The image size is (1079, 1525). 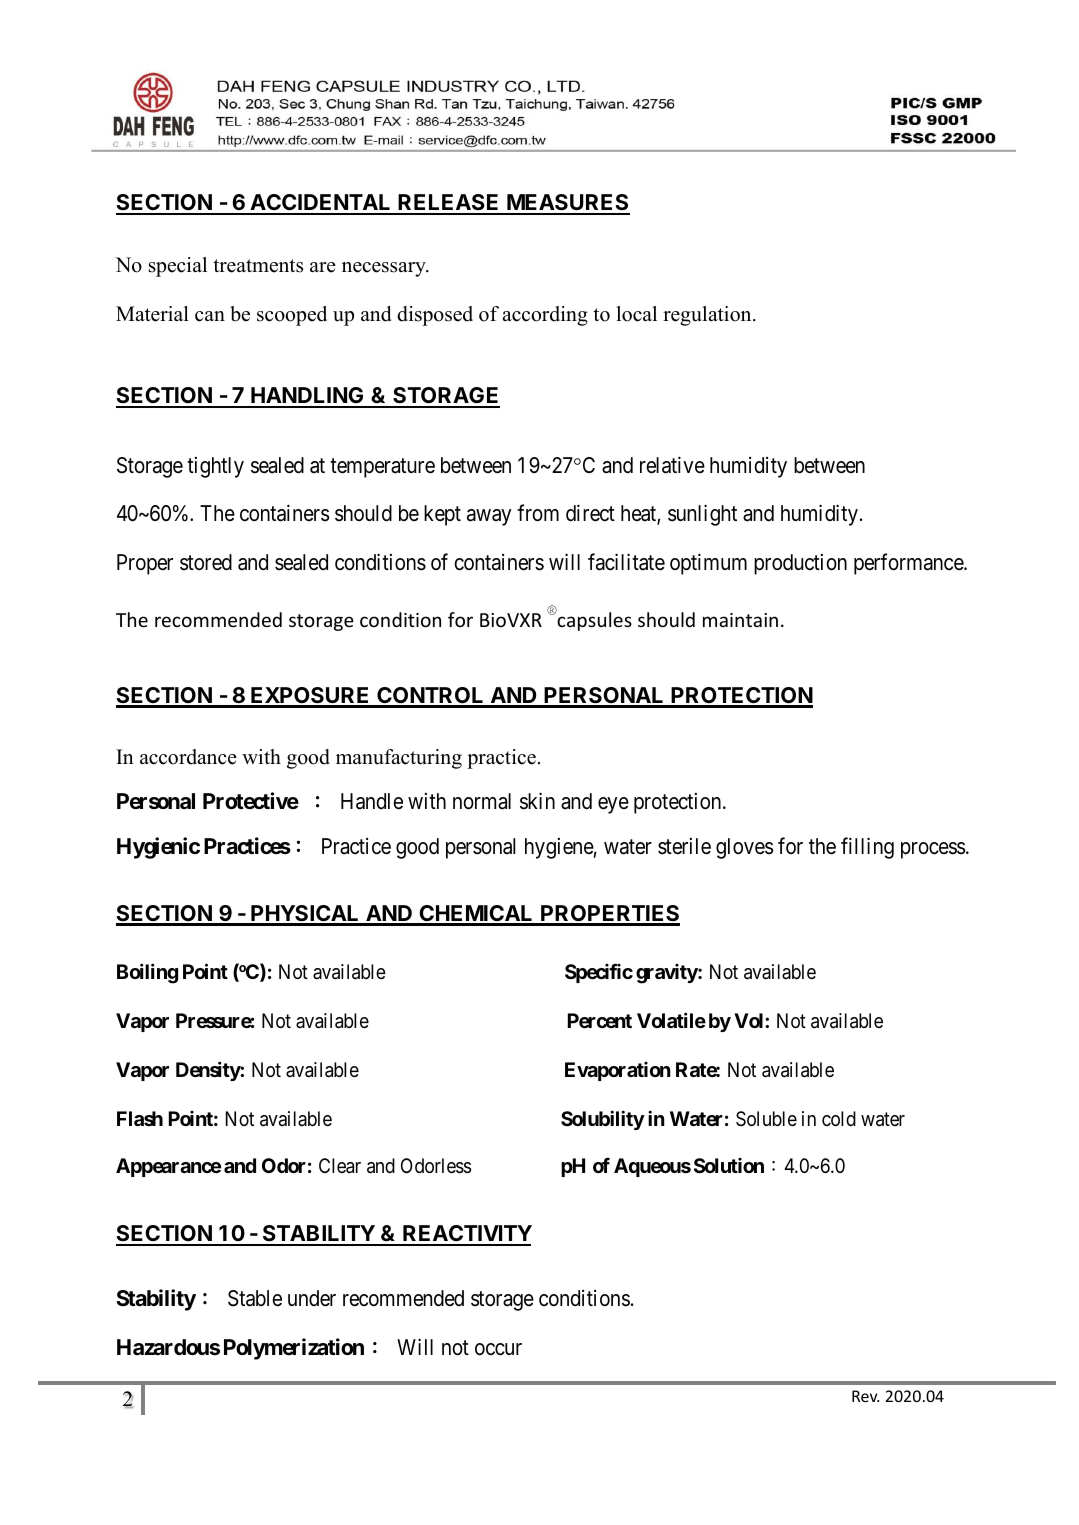 I want to click on regulation, so click(x=708, y=316).
